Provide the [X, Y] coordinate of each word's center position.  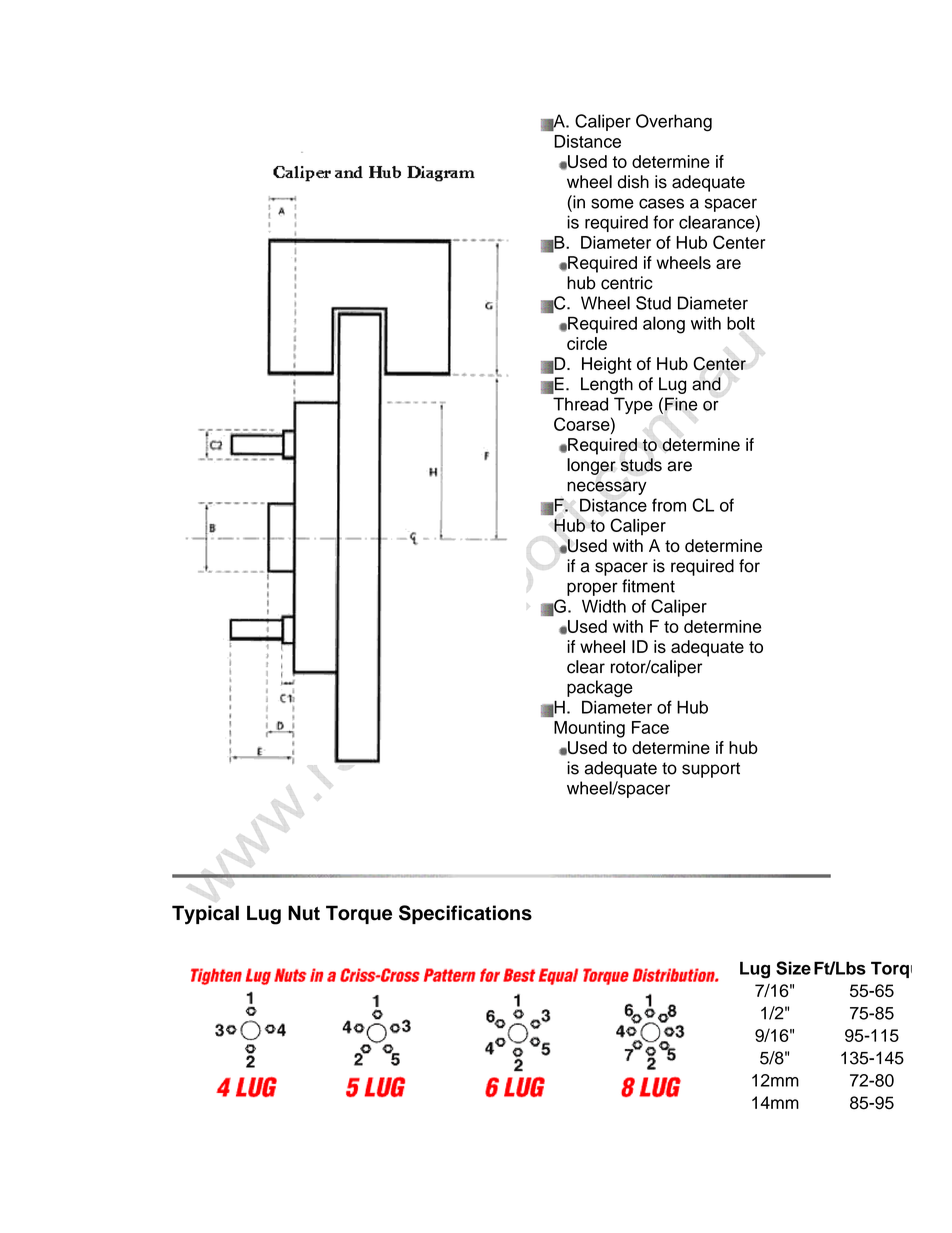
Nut [304, 913]
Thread [580, 404]
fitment [648, 586]
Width [604, 606]
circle [587, 343]
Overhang [674, 123]
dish [633, 182]
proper [592, 589]
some [612, 203]
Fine [681, 404]
